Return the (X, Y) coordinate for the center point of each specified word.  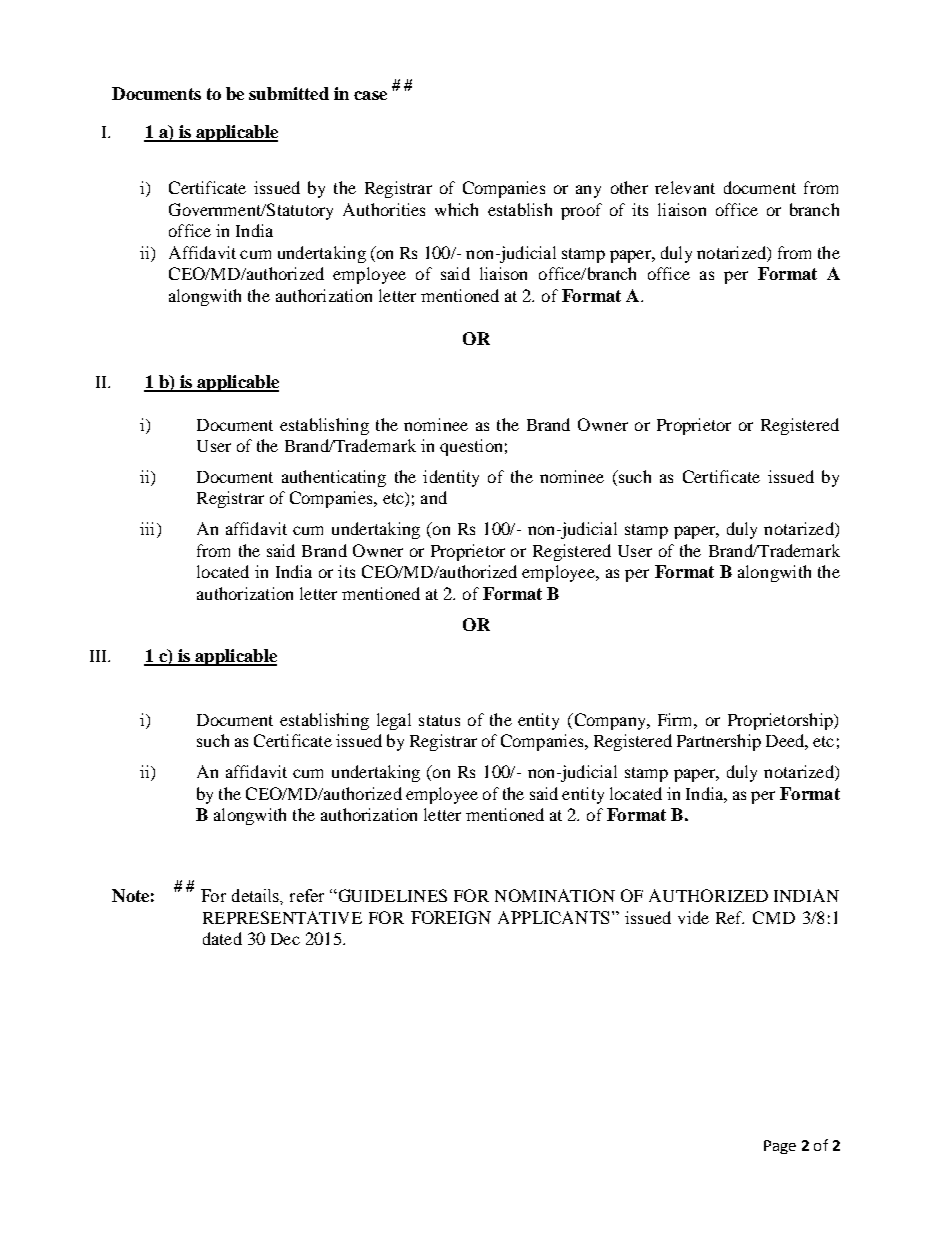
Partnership (719, 742)
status (439, 720)
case (370, 95)
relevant (685, 187)
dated (222, 938)
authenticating (334, 478)
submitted (289, 93)
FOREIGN (451, 917)
